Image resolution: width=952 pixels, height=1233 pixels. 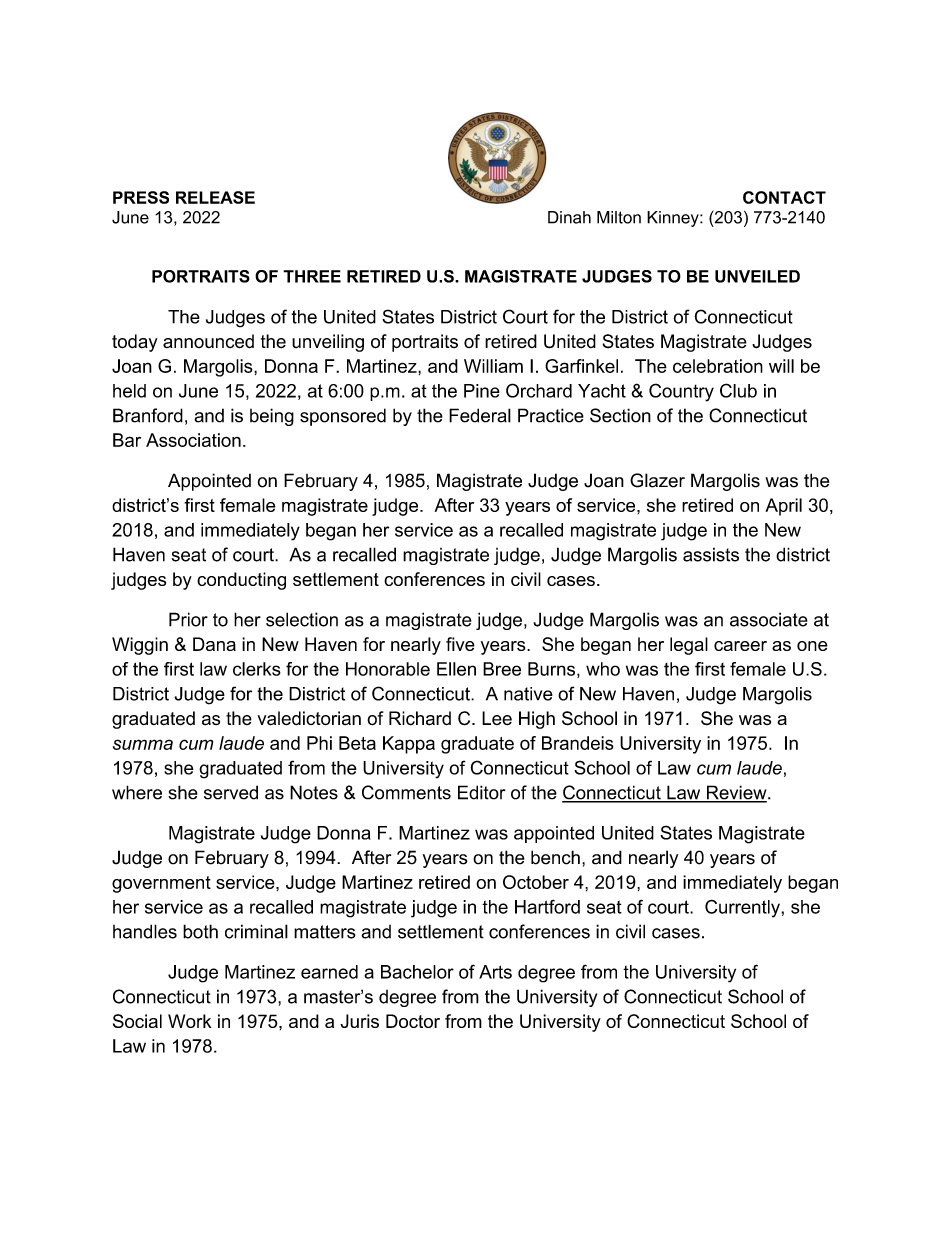 What do you see at coordinates (231, 792) in the screenshot?
I see `served` at bounding box center [231, 792].
